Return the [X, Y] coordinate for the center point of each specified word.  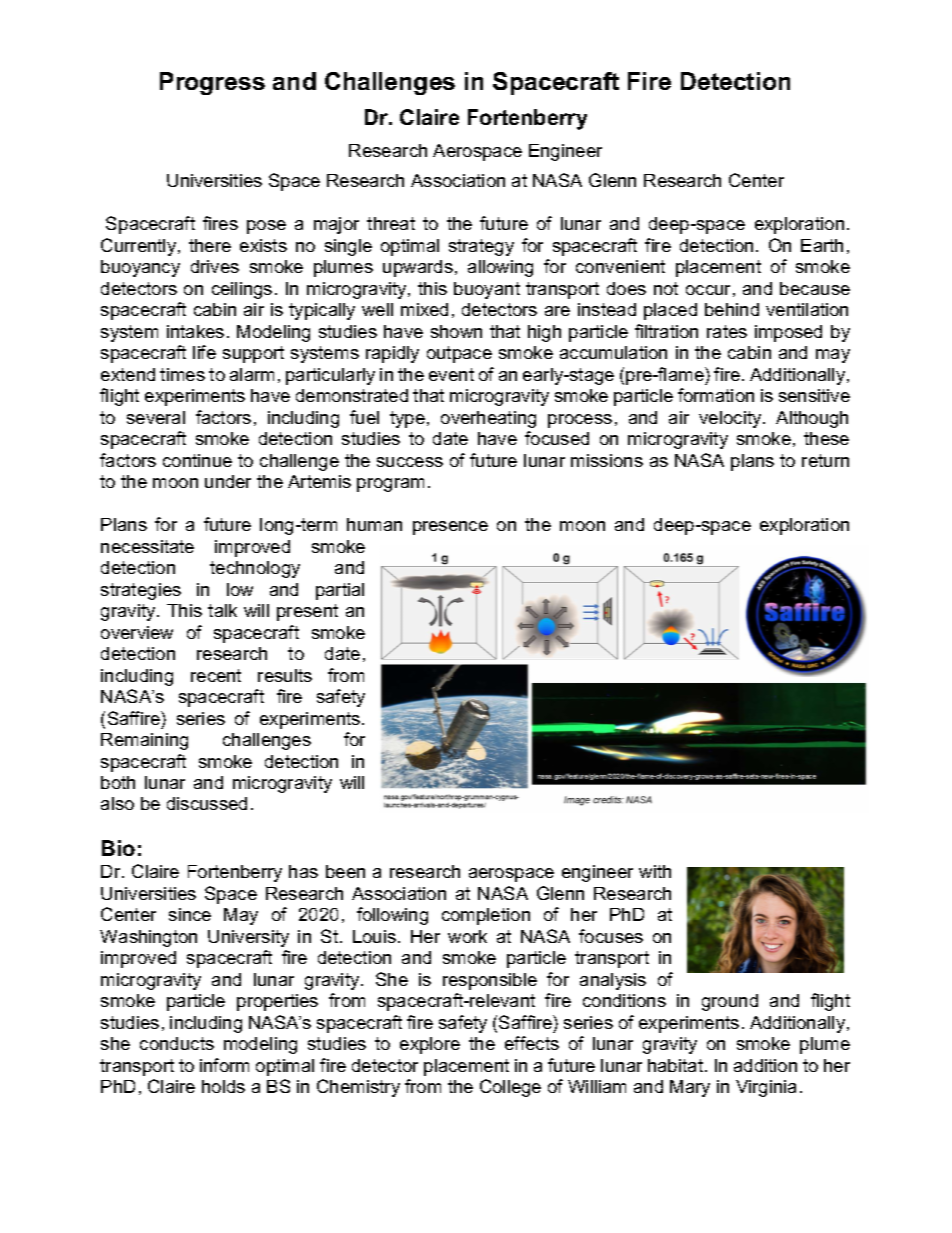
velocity [731, 419]
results [285, 675]
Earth [822, 245]
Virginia [766, 1088]
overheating [488, 419]
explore [430, 1045]
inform [224, 1065]
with [655, 871]
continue [197, 460]
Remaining [144, 741]
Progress [212, 83]
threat [391, 223]
